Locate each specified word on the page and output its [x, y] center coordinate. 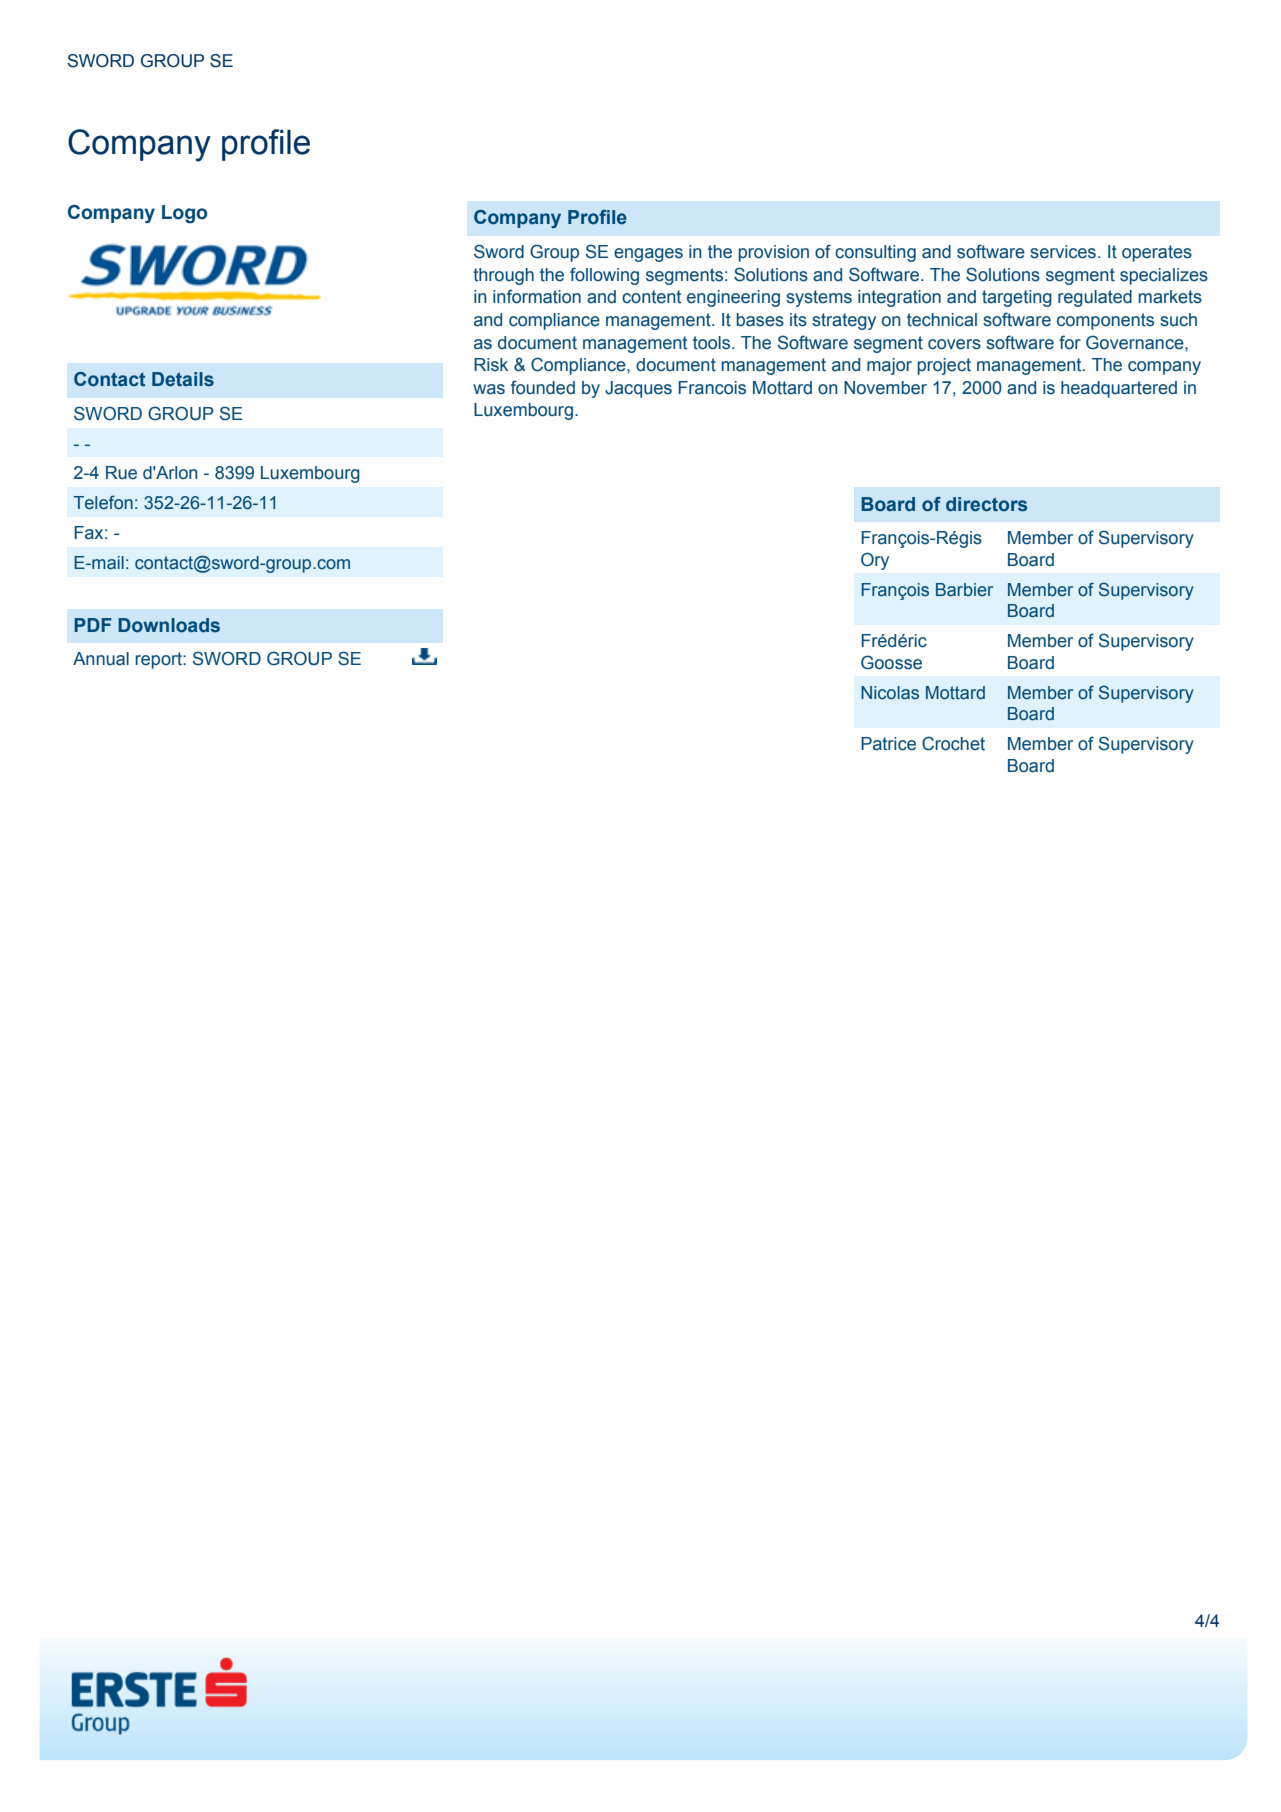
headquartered [1119, 389]
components [1105, 321]
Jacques [638, 389]
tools [713, 343]
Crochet [953, 743]
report [159, 660]
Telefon [103, 502]
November [885, 388]
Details [183, 379]
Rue [121, 473]
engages [648, 255]
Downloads [169, 625]
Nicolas [890, 693]
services [1063, 252]
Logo [184, 214]
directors [986, 504]
